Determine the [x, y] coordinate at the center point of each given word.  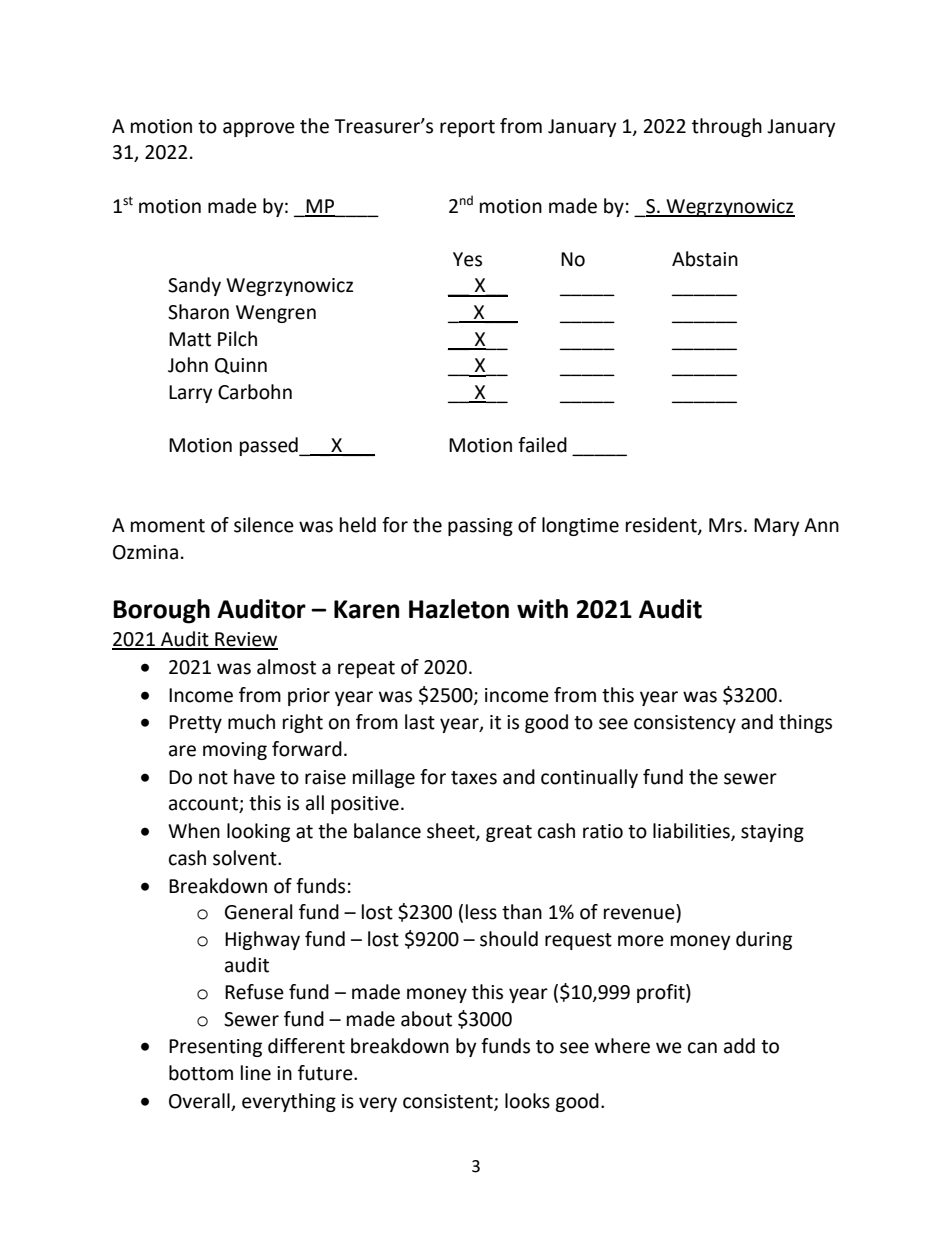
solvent [246, 858]
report [467, 128]
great [509, 833]
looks [527, 1101]
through [727, 127]
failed [542, 445]
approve [259, 129]
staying [772, 833]
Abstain [705, 259]
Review [245, 640]
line [256, 1073]
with [542, 609]
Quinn [241, 366]
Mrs [725, 525]
